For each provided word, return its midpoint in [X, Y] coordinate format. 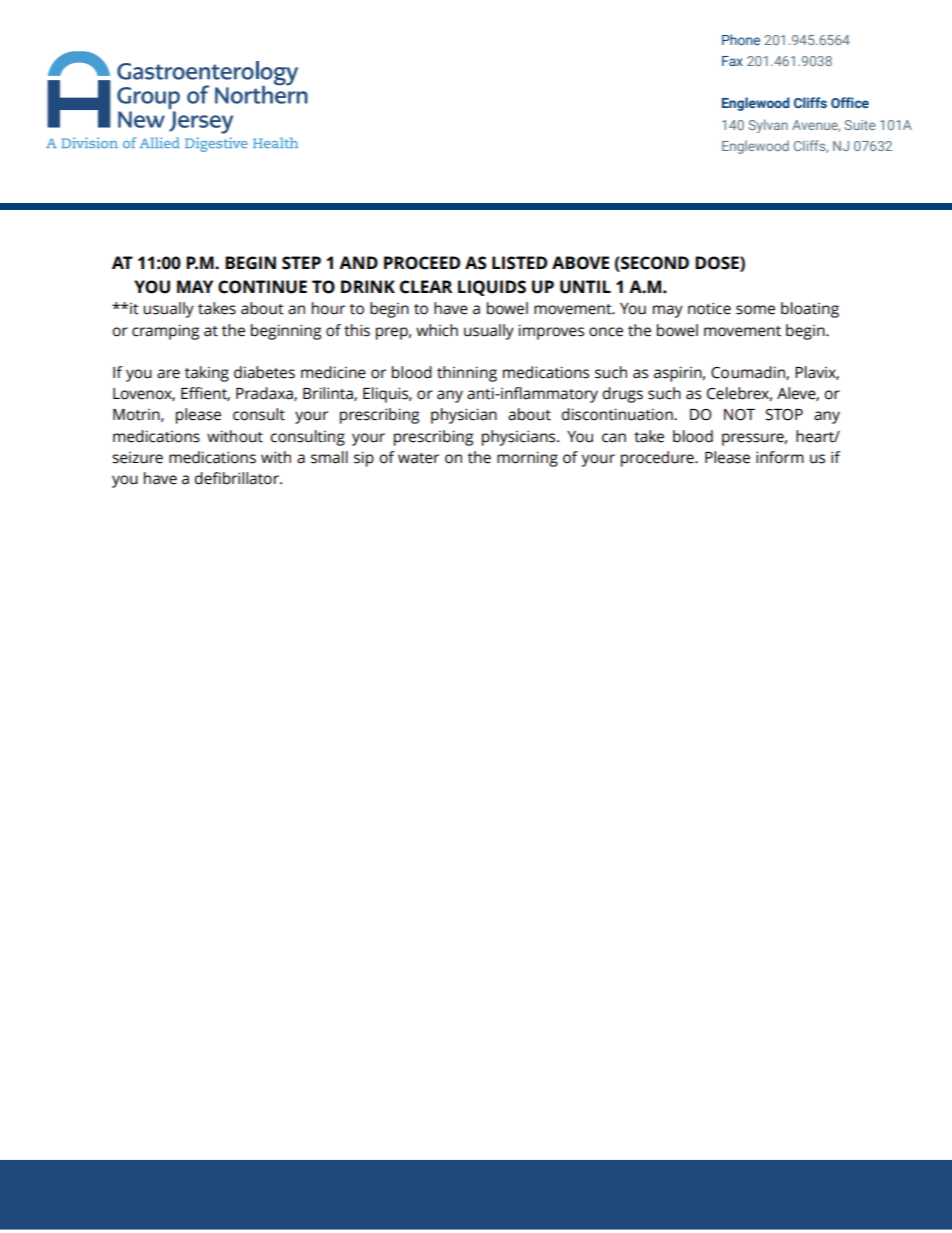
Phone [741, 39]
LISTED [519, 263]
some [755, 310]
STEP [301, 263]
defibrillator [237, 478]
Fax [732, 61]
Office [850, 102]
